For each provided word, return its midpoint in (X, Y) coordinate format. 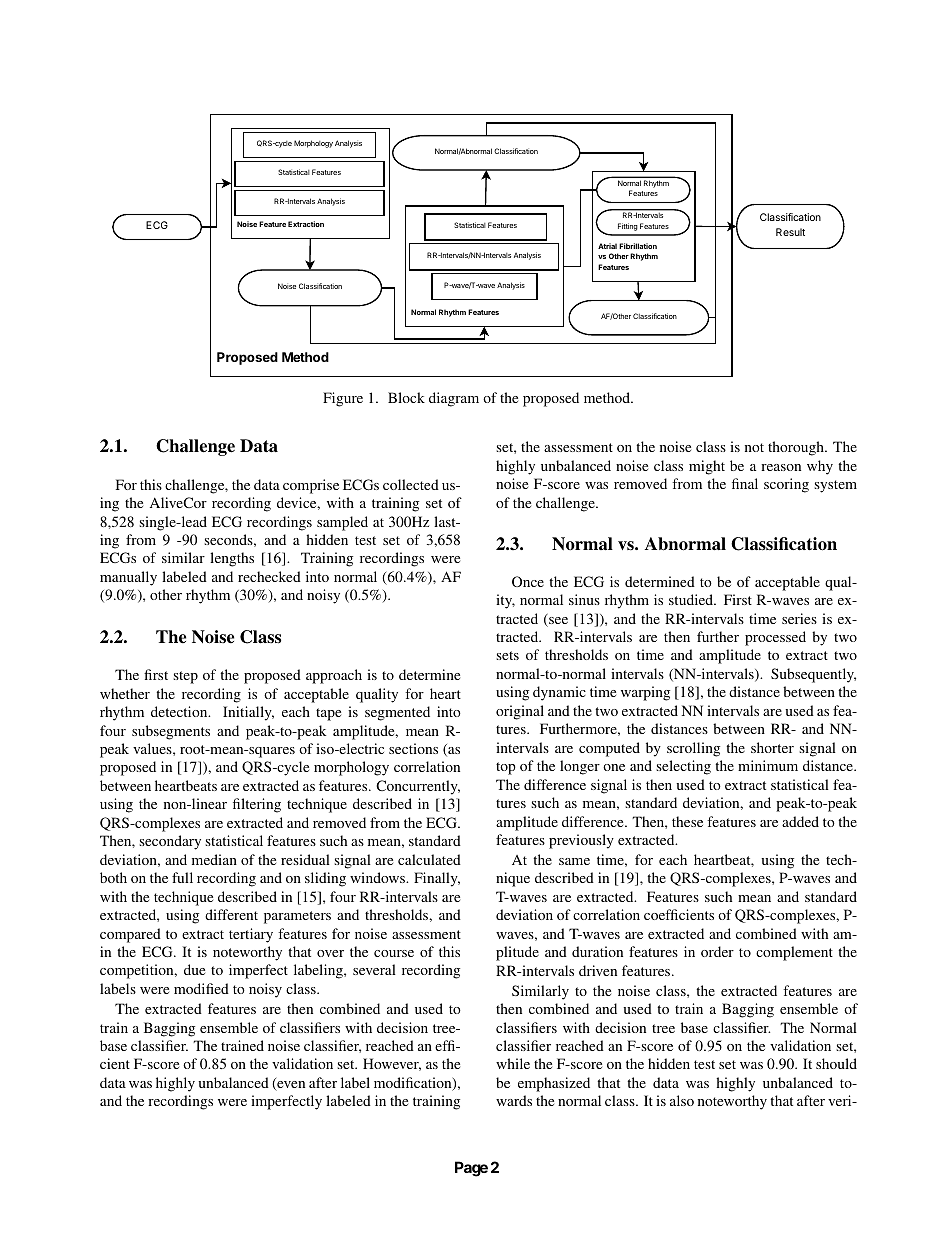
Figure (343, 399)
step (185, 677)
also (682, 1100)
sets (507, 655)
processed (775, 638)
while (513, 1063)
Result (790, 232)
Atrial (607, 246)
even (290, 1086)
